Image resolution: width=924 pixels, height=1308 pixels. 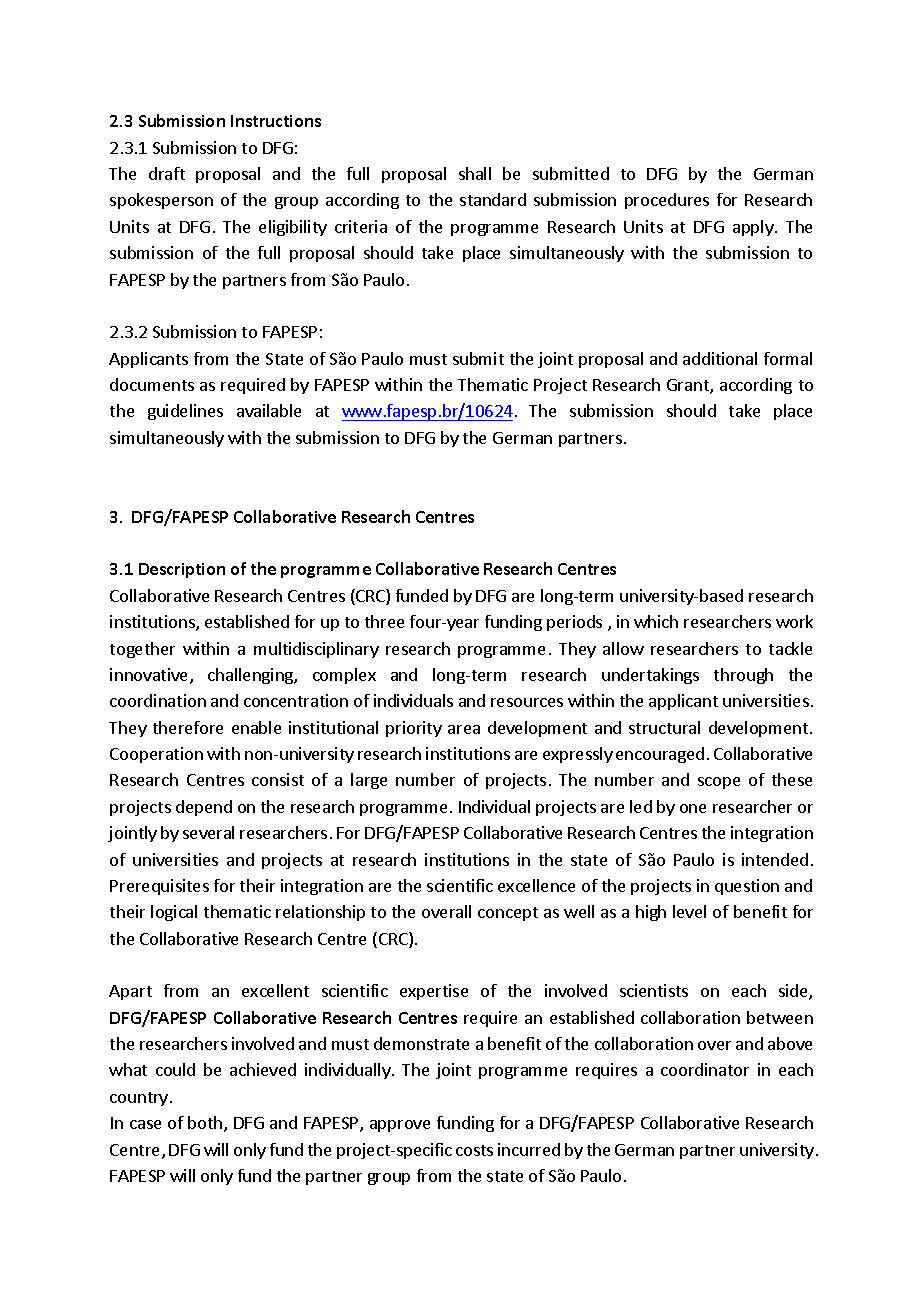 I want to click on Grant, so click(x=689, y=386).
